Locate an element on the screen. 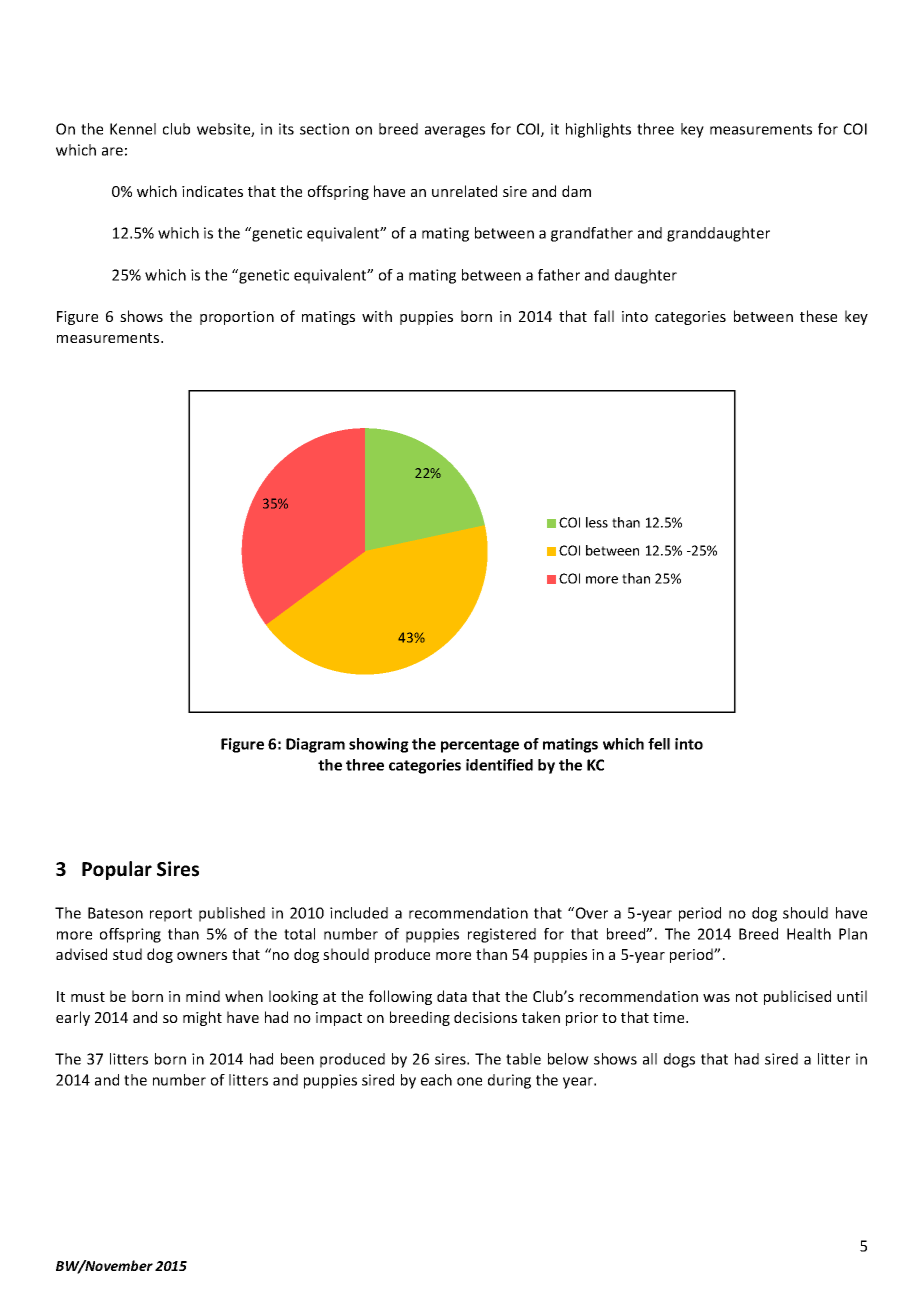 This screenshot has width=924, height=1308. averages is located at coordinates (455, 132).
